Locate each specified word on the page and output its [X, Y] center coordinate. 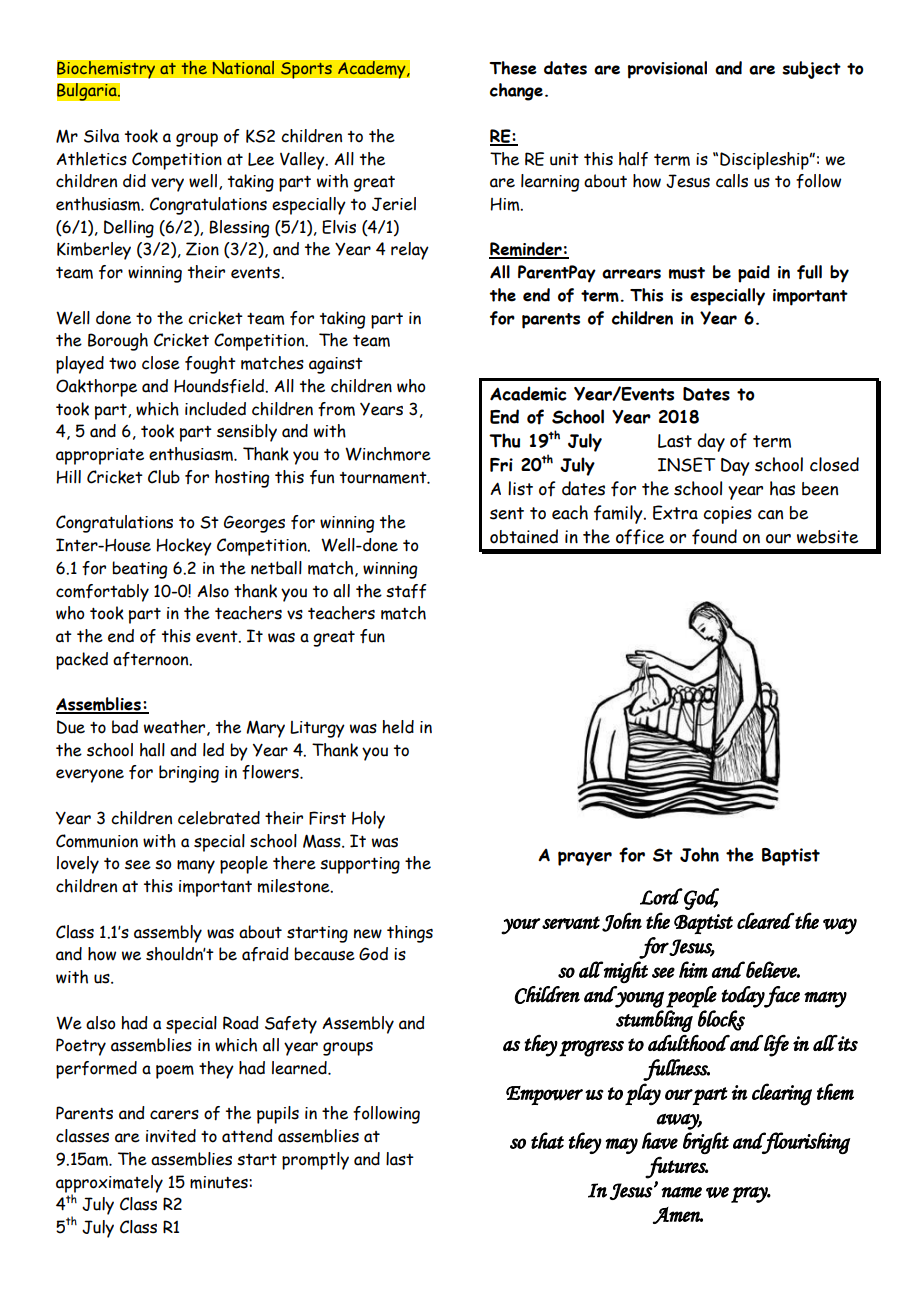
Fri [501, 465]
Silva [101, 136]
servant [571, 923]
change [516, 92]
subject [811, 70]
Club [164, 477]
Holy [368, 820]
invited [171, 1136]
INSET [687, 464]
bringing [189, 774]
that [547, 1140]
